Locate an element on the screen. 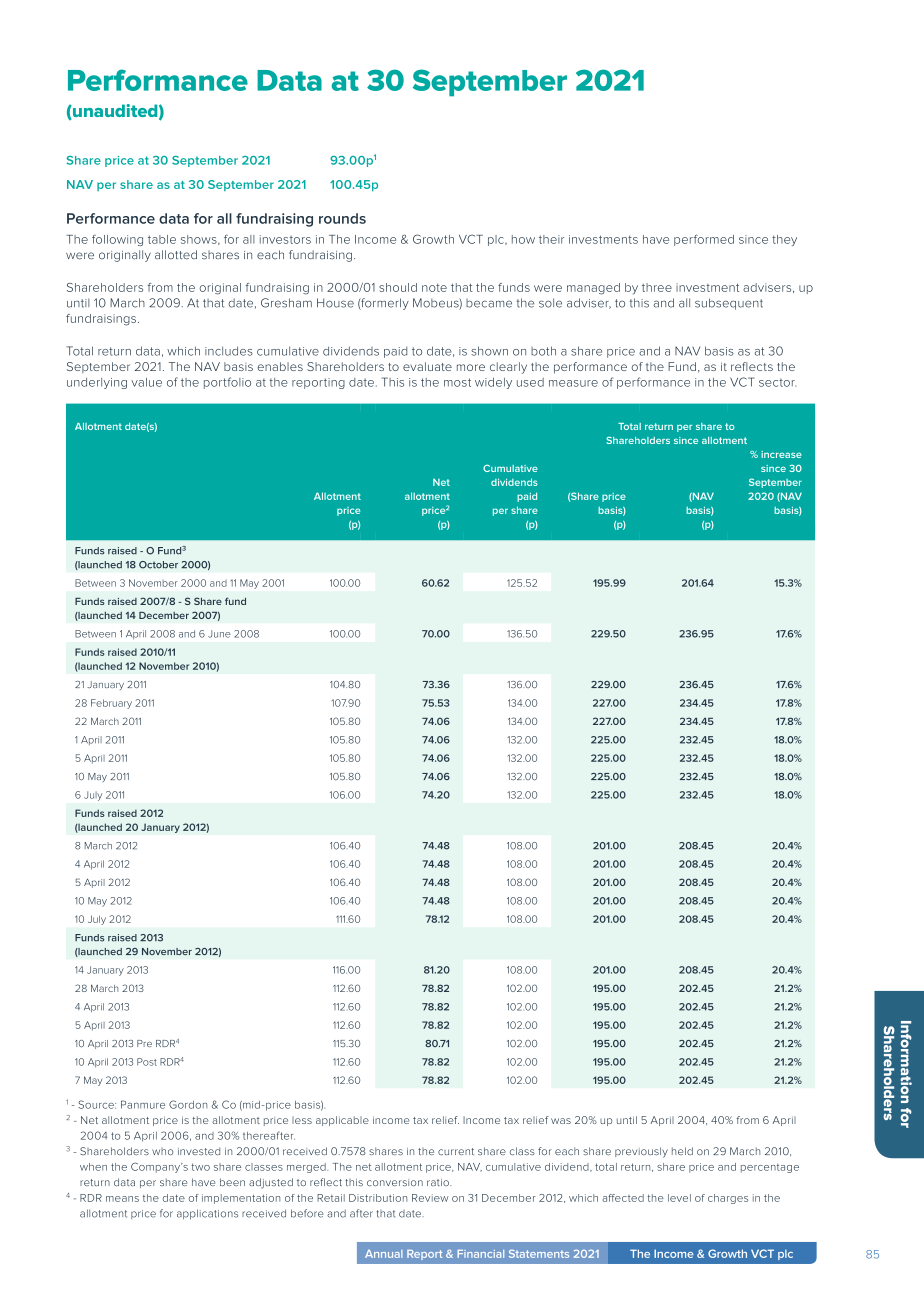 The width and height of the screenshot is (924, 1308). allotted is located at coordinates (176, 254).
